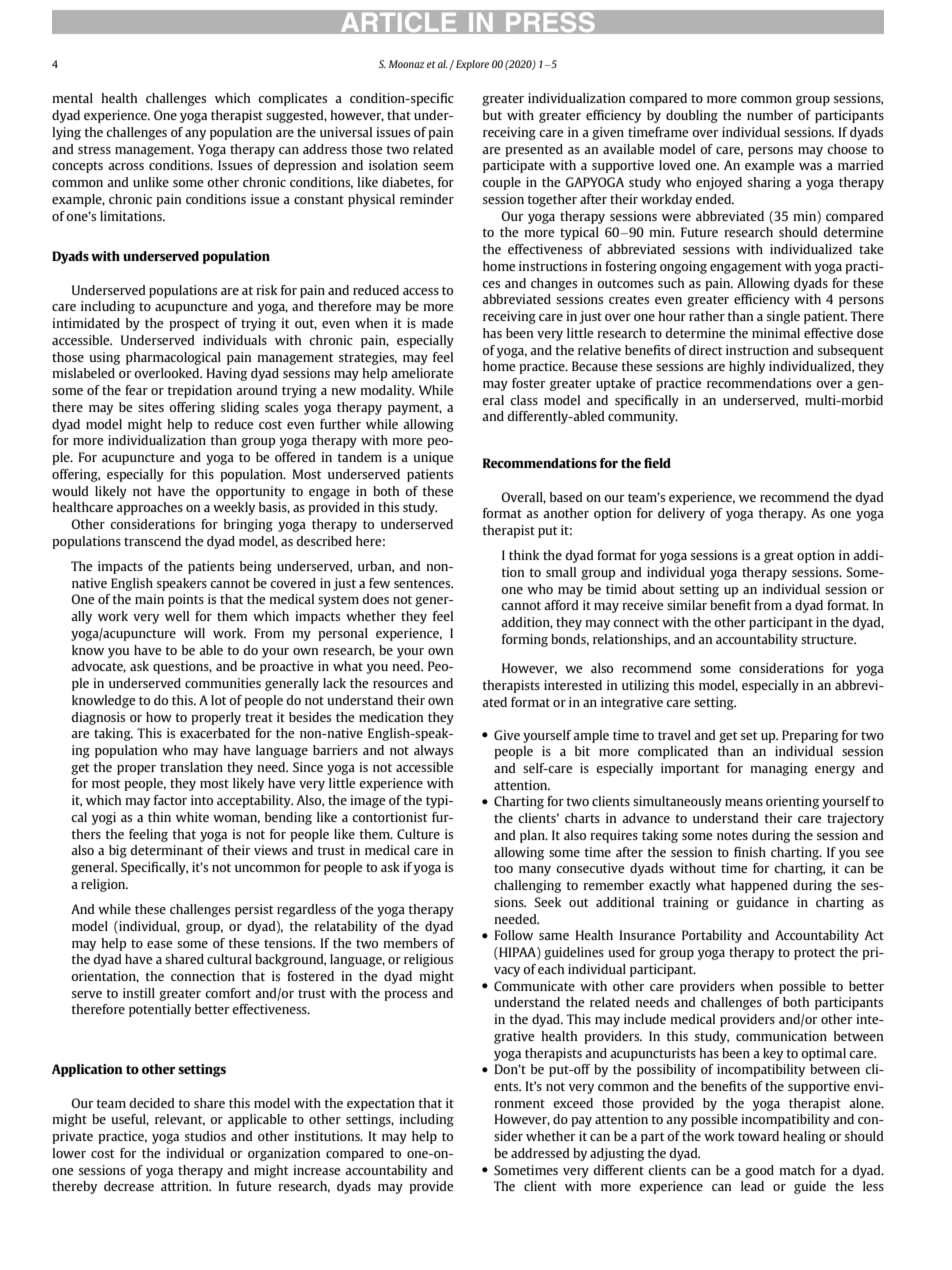 This screenshot has height=1270, width=952. What do you see at coordinates (770, 115) in the screenshot?
I see `number` at bounding box center [770, 115].
